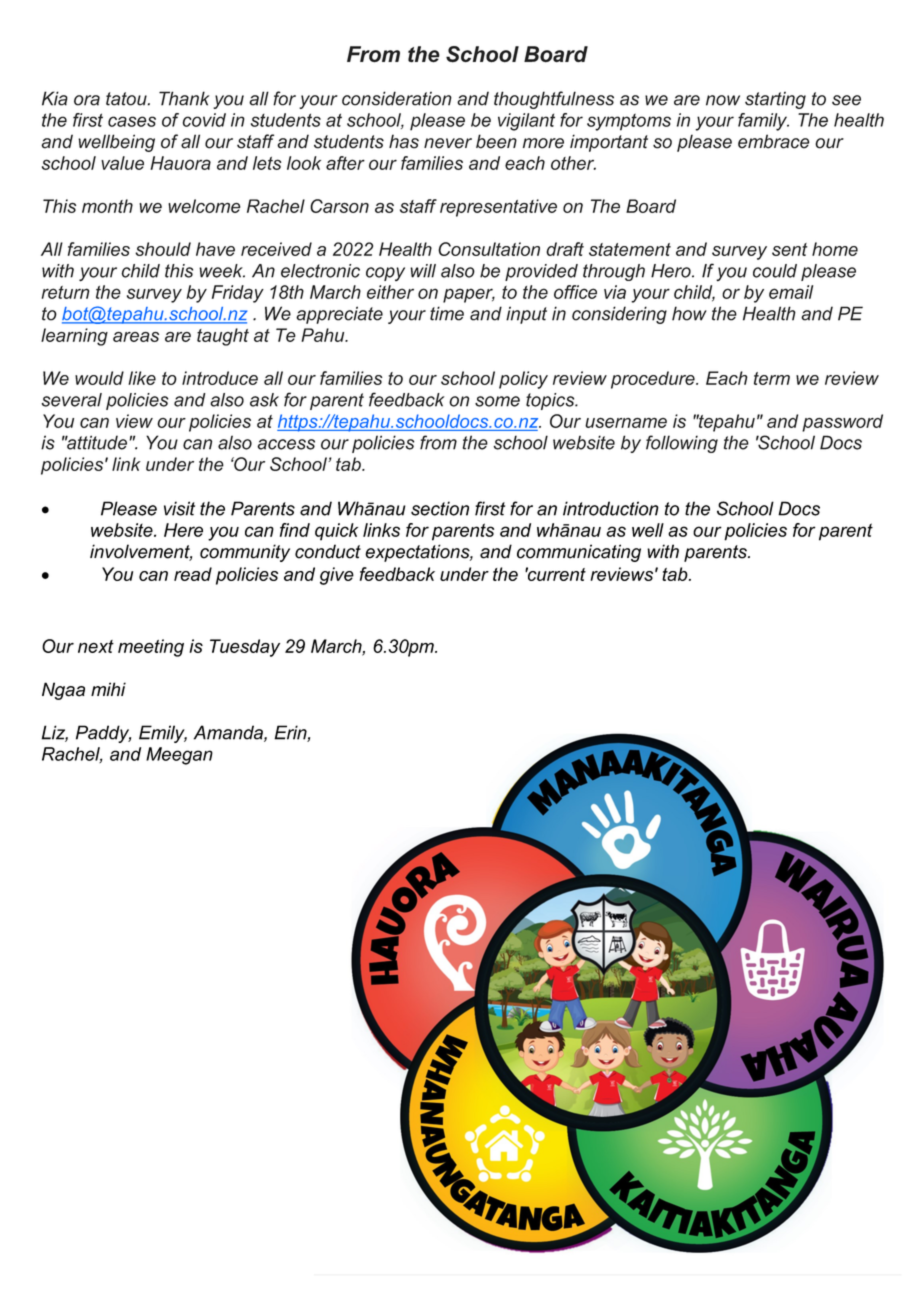  What do you see at coordinates (579, 553) in the image?
I see `communicating` at bounding box center [579, 553].
